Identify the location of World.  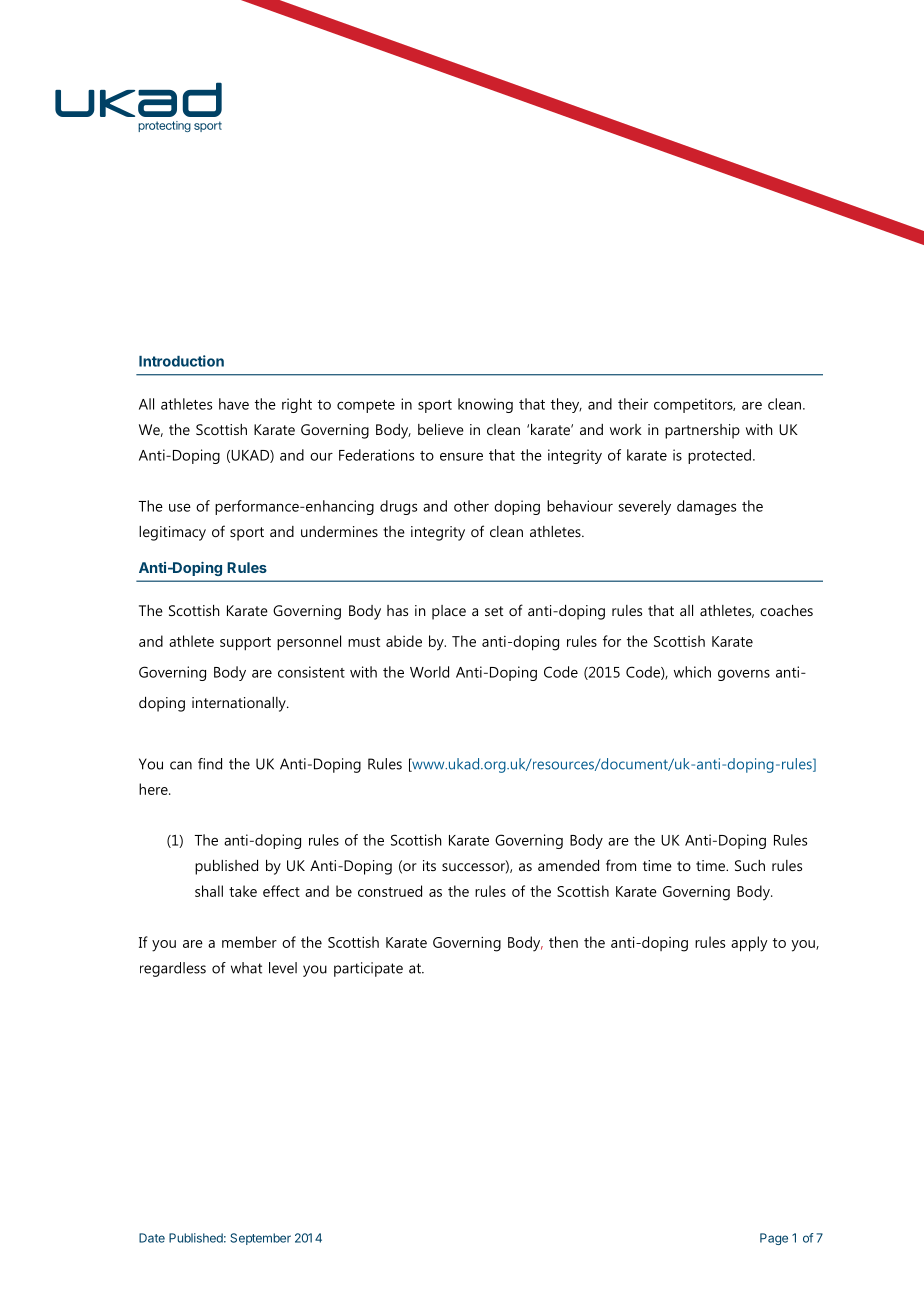
(429, 672).
